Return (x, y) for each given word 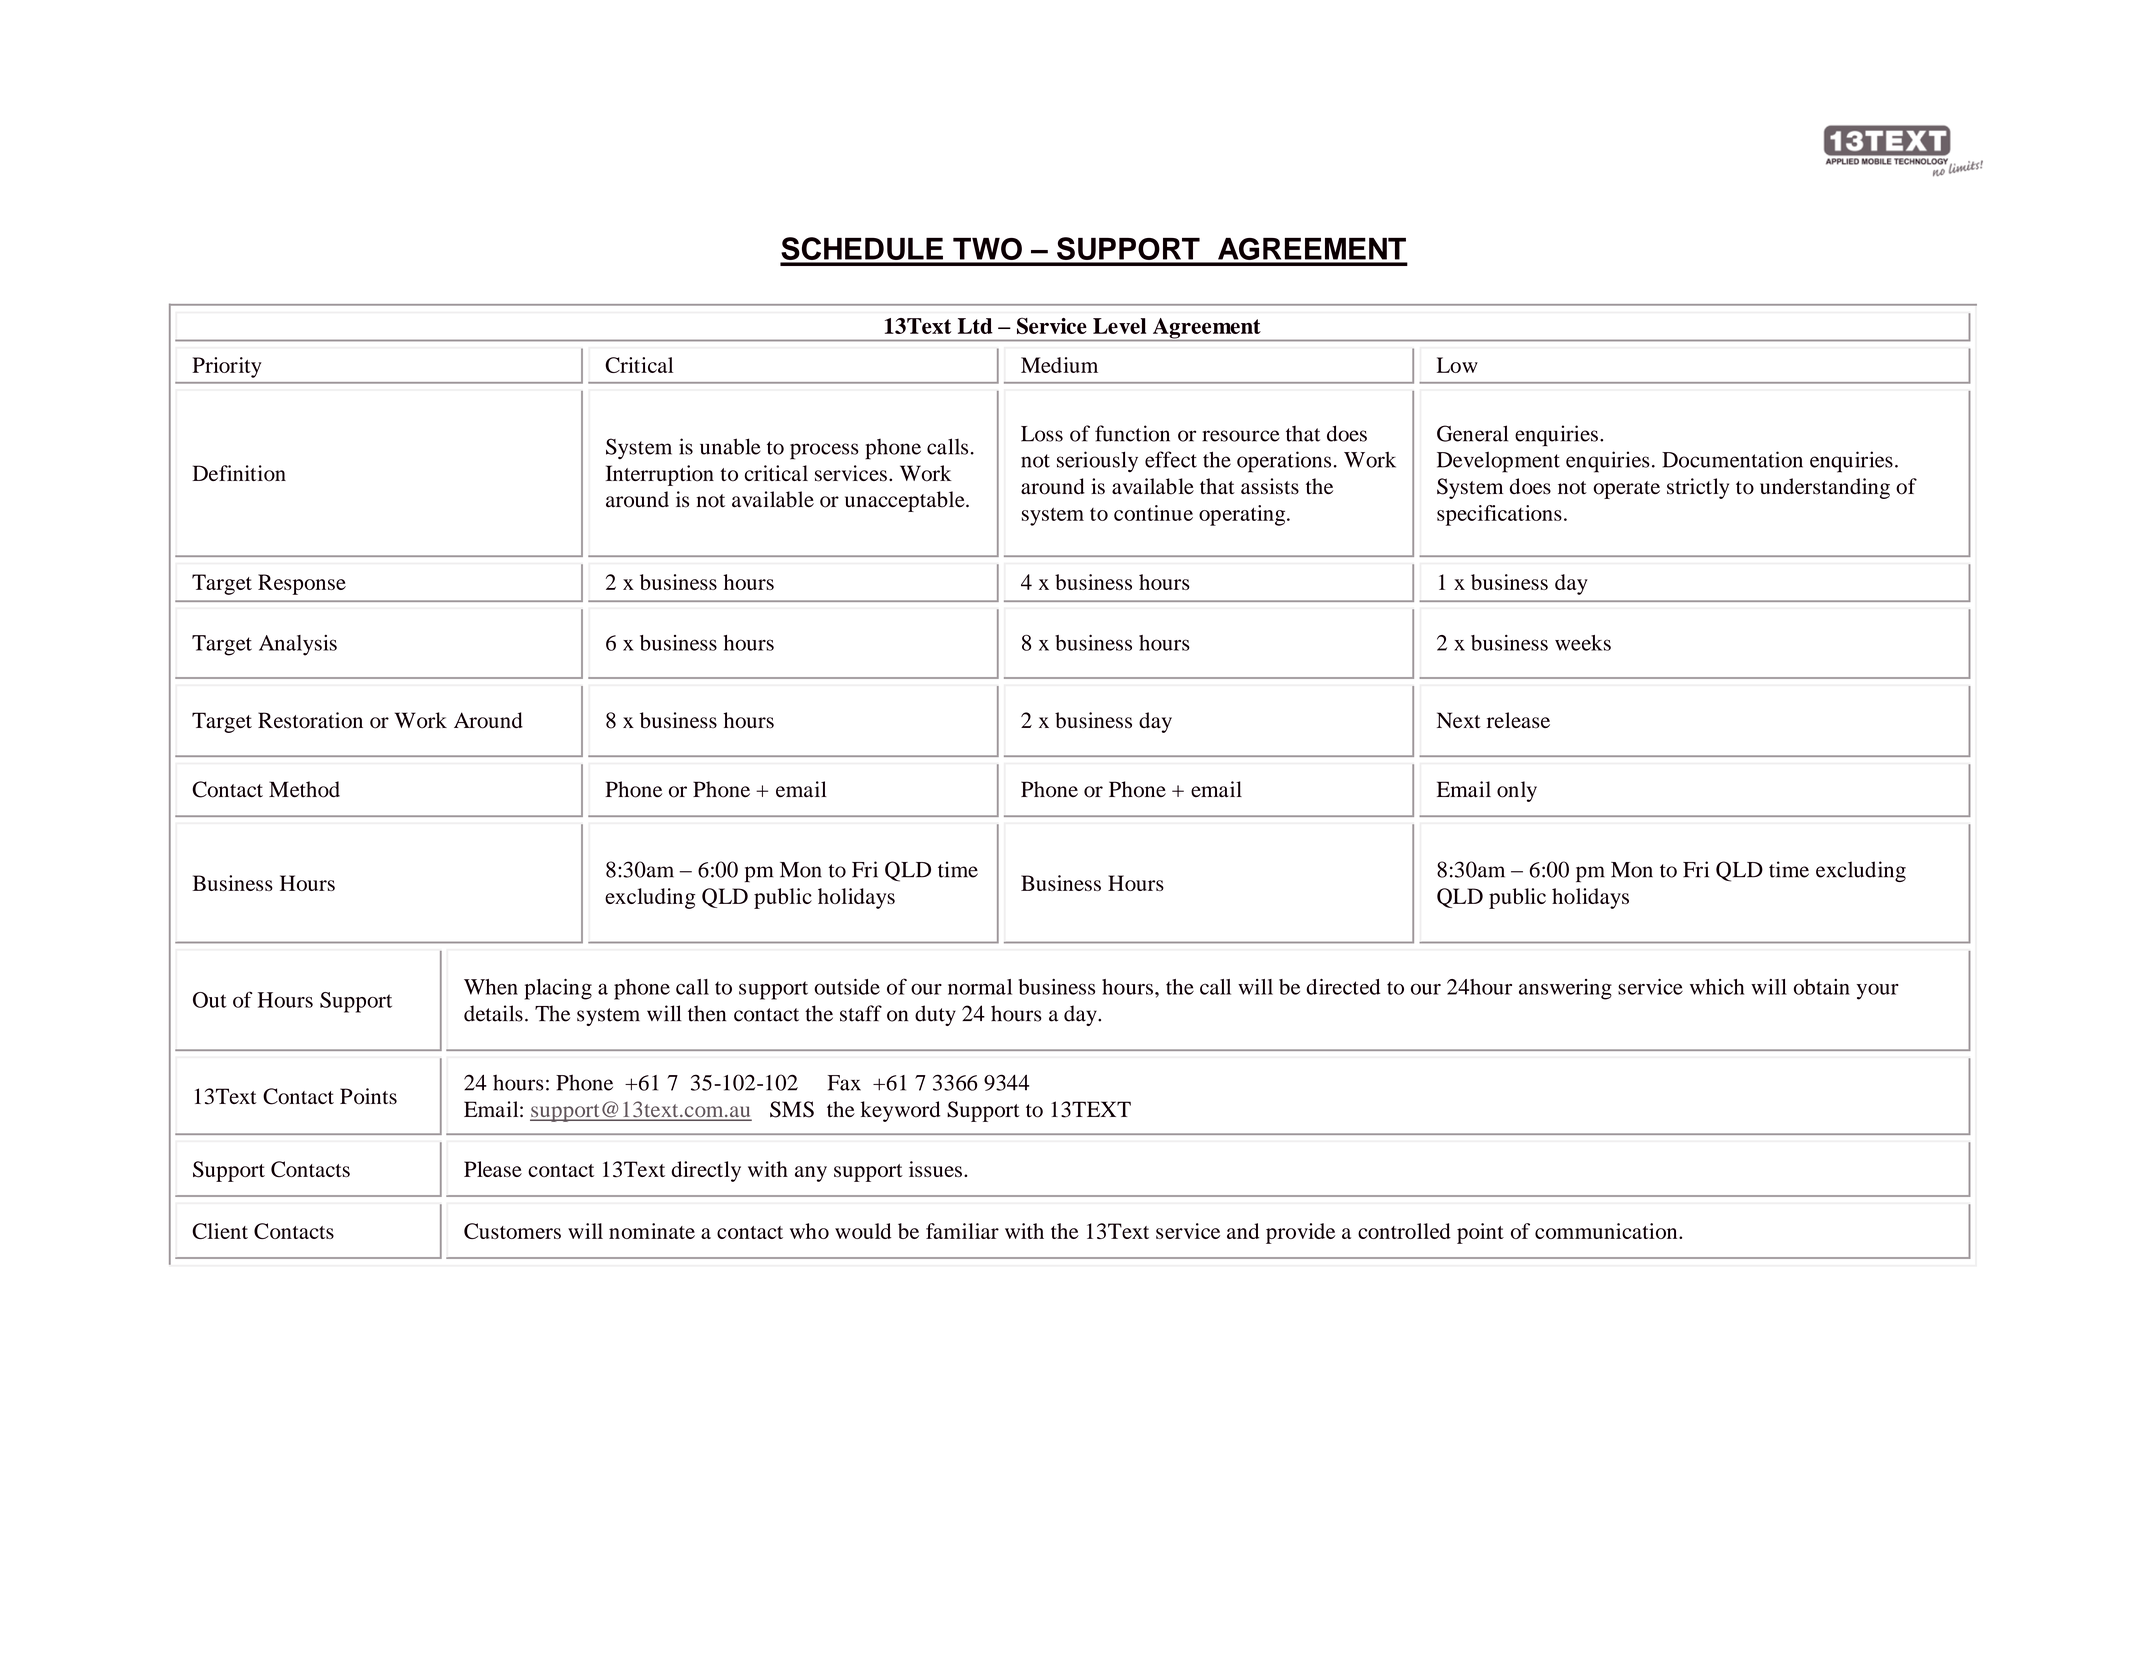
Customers (512, 1231)
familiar (962, 1231)
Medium (1059, 365)
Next (1459, 720)
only (1517, 791)
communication (1607, 1231)
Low (1457, 365)
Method (304, 789)
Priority (227, 367)
